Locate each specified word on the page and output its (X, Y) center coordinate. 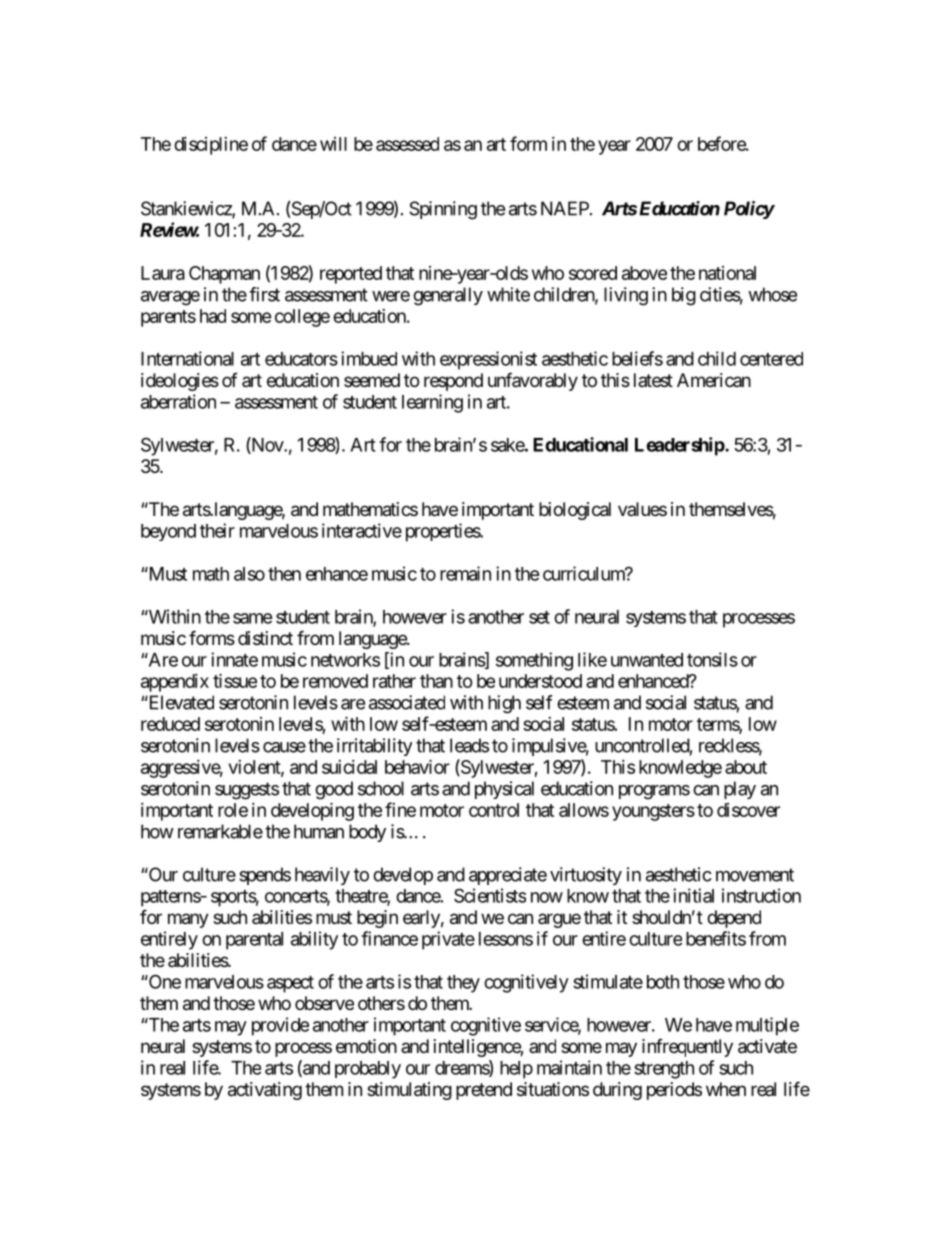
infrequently (687, 1048)
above (644, 273)
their (217, 530)
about (746, 767)
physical (504, 790)
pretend (484, 1091)
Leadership (680, 446)
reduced (170, 724)
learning (432, 403)
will (333, 144)
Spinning (443, 210)
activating (265, 1091)
